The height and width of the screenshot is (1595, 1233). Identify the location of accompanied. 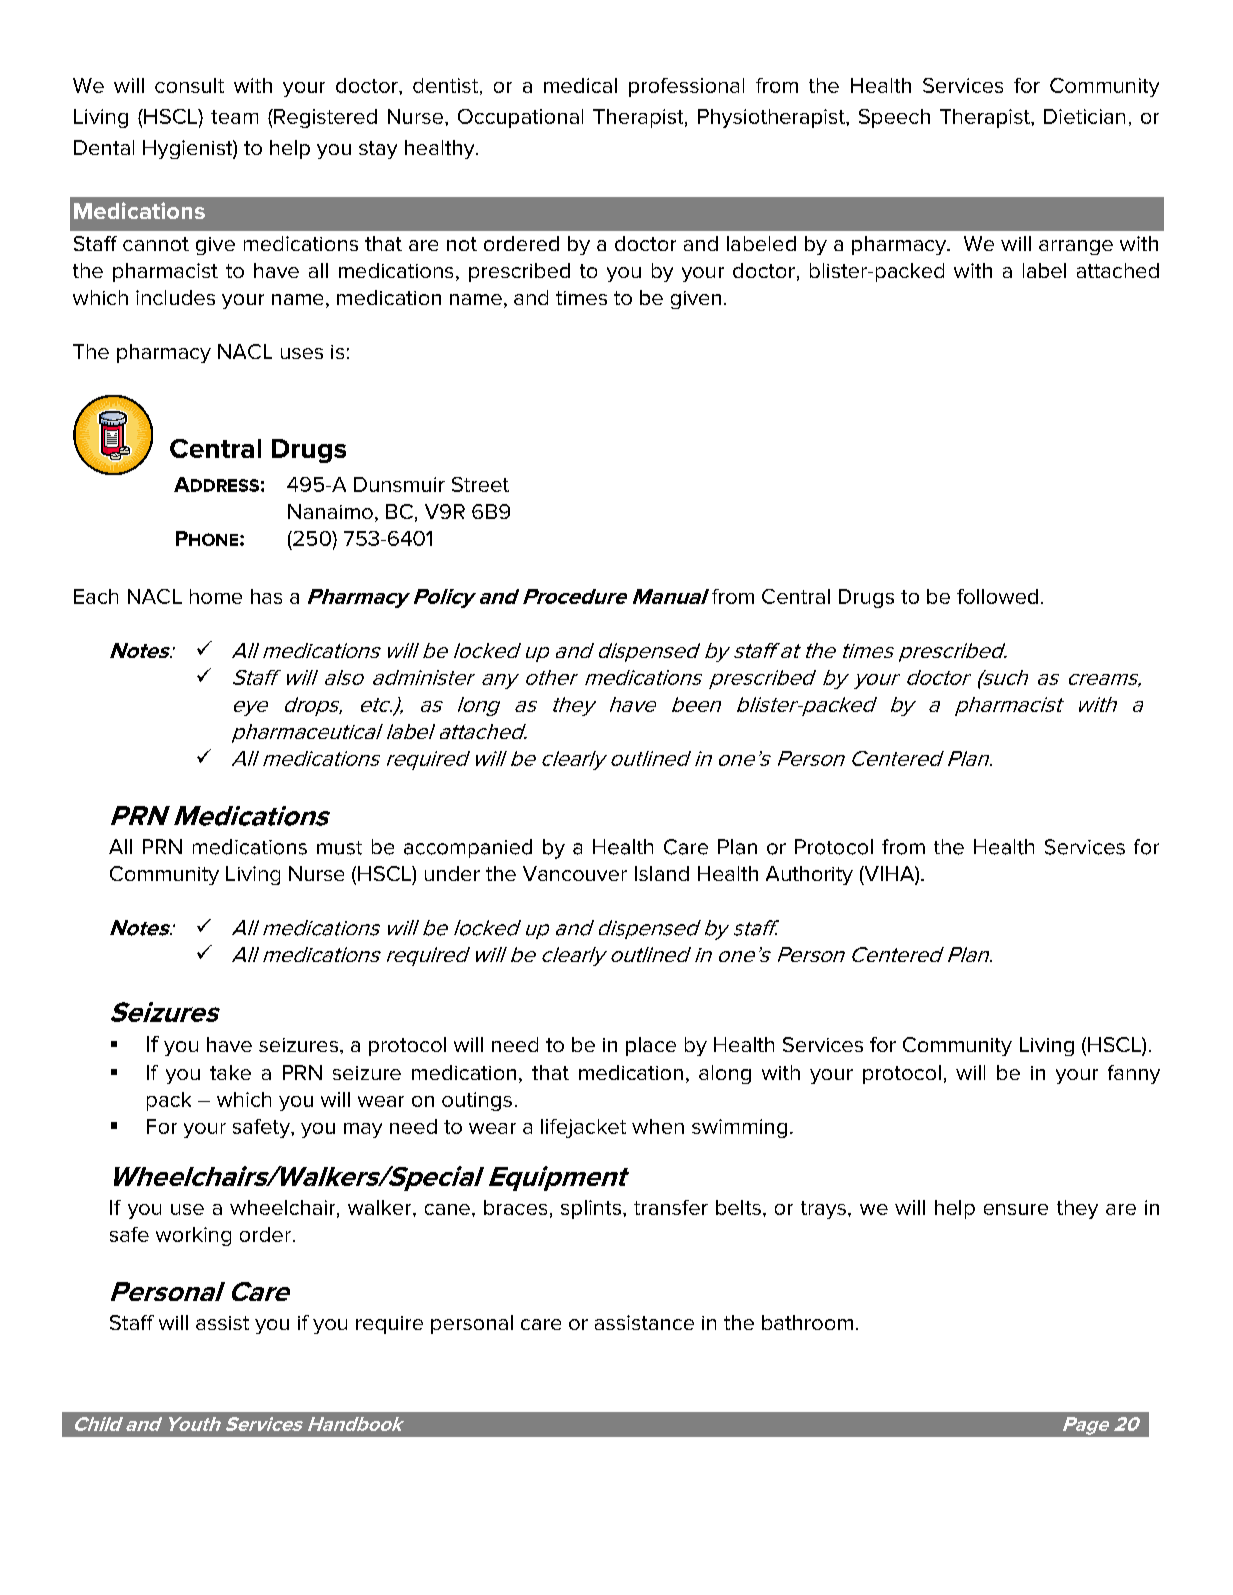
(468, 848).
